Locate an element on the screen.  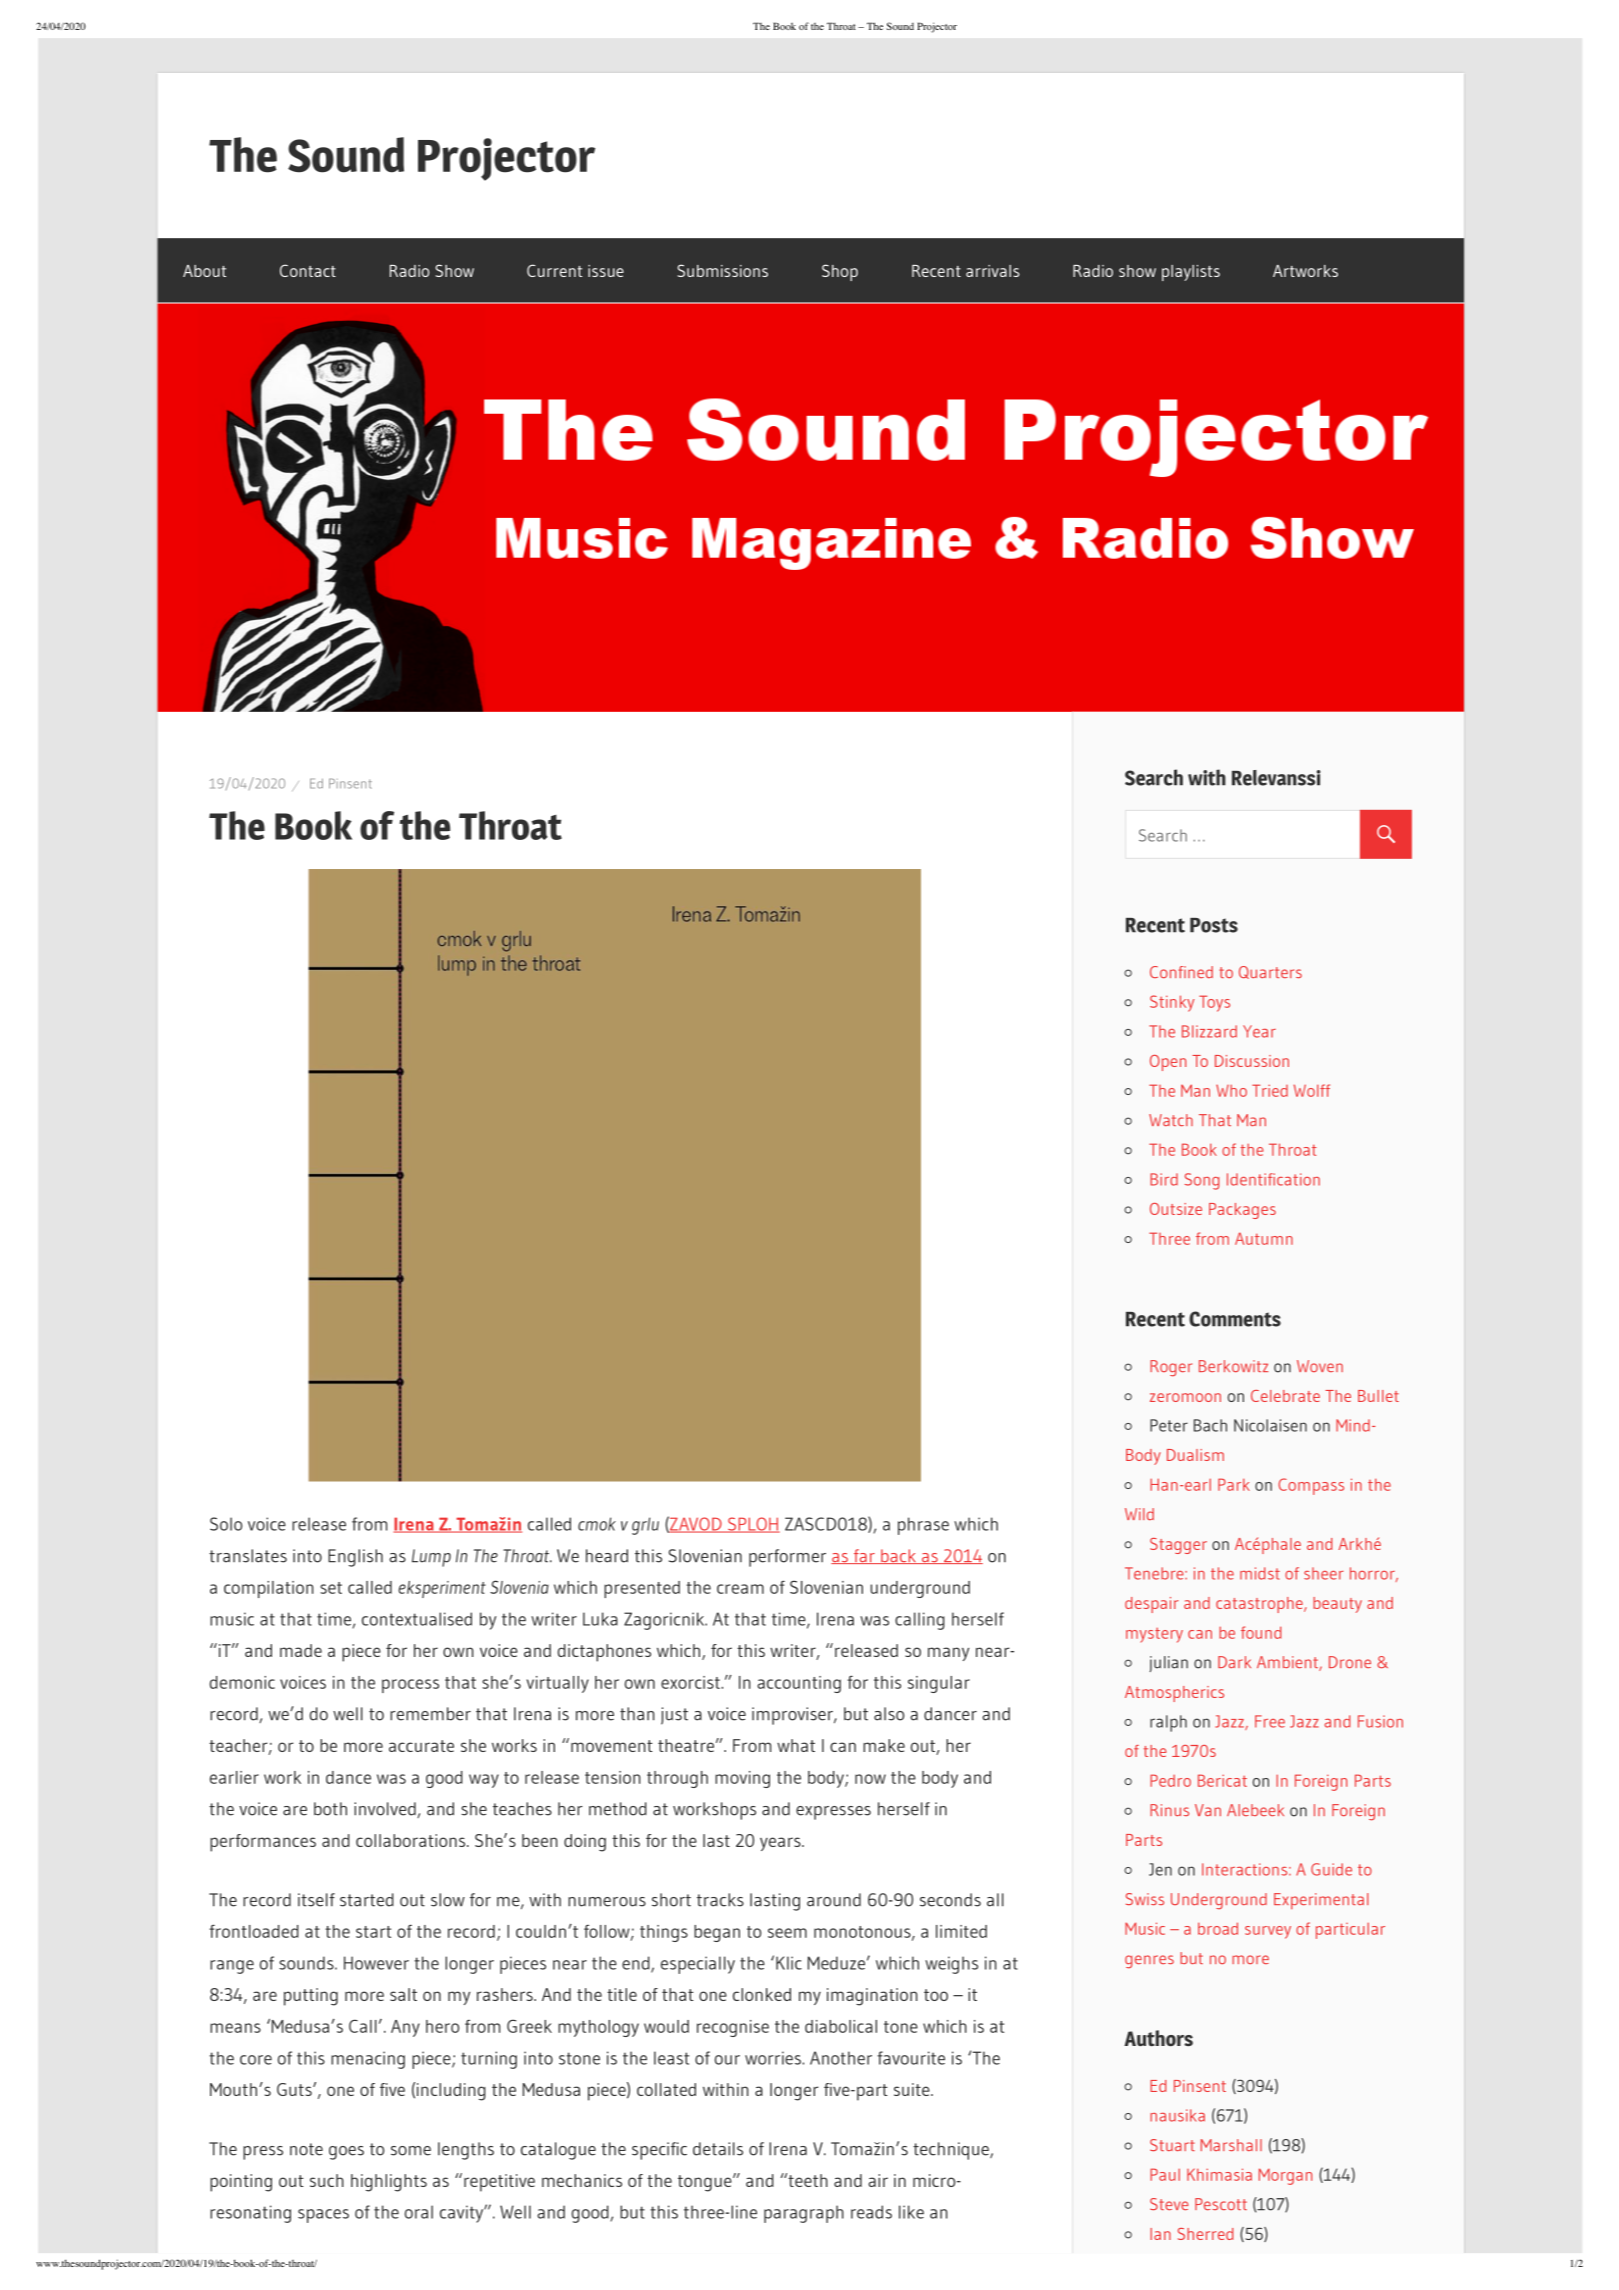
accounting is located at coordinates (799, 1684).
